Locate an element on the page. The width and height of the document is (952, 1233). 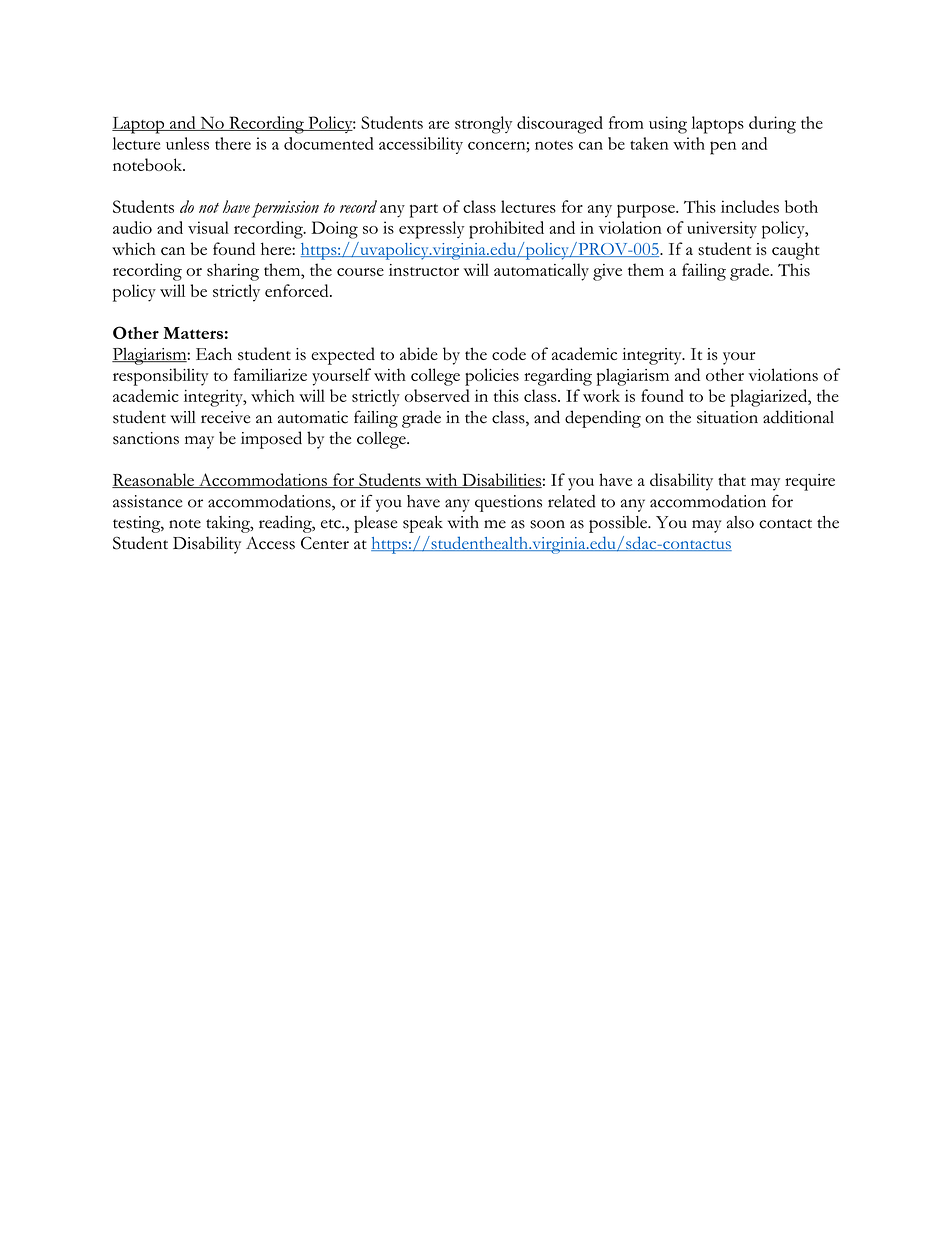
assistance is located at coordinates (147, 501).
